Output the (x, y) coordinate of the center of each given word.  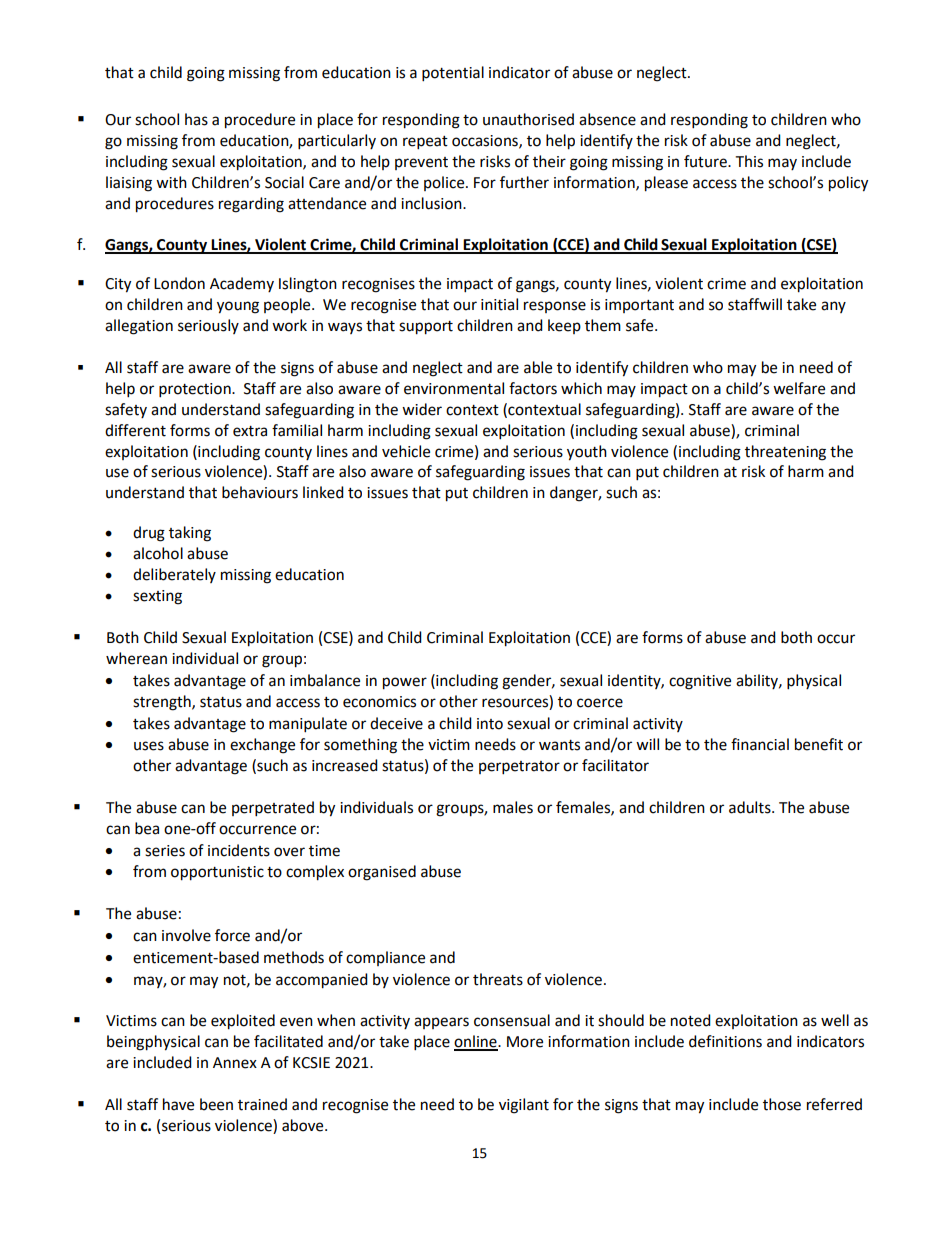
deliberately (174, 575)
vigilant (524, 1106)
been (216, 1104)
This (749, 161)
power (405, 683)
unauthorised (528, 119)
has (196, 119)
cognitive (700, 682)
